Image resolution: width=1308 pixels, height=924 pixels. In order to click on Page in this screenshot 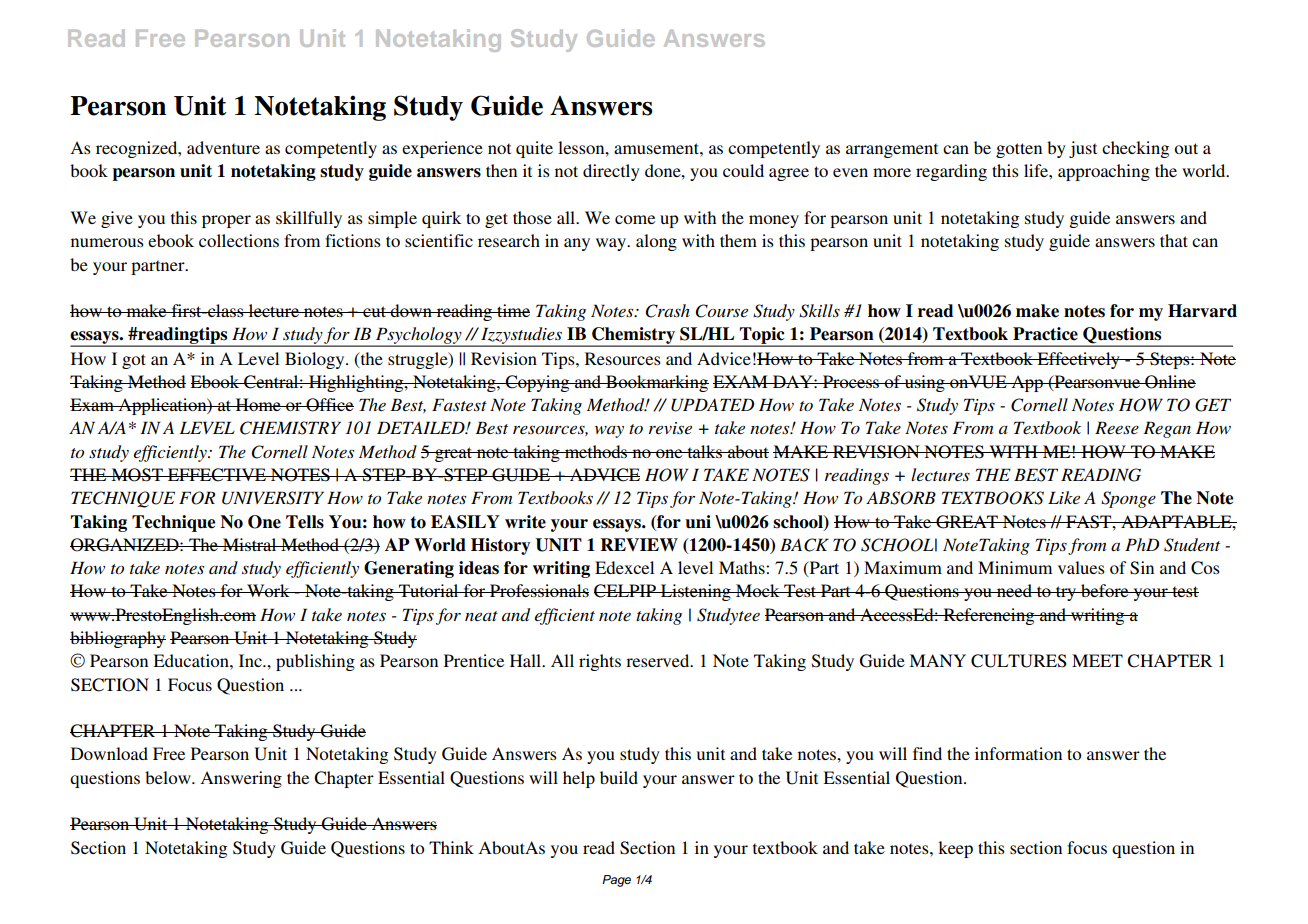, I will do `click(616, 881)`.
